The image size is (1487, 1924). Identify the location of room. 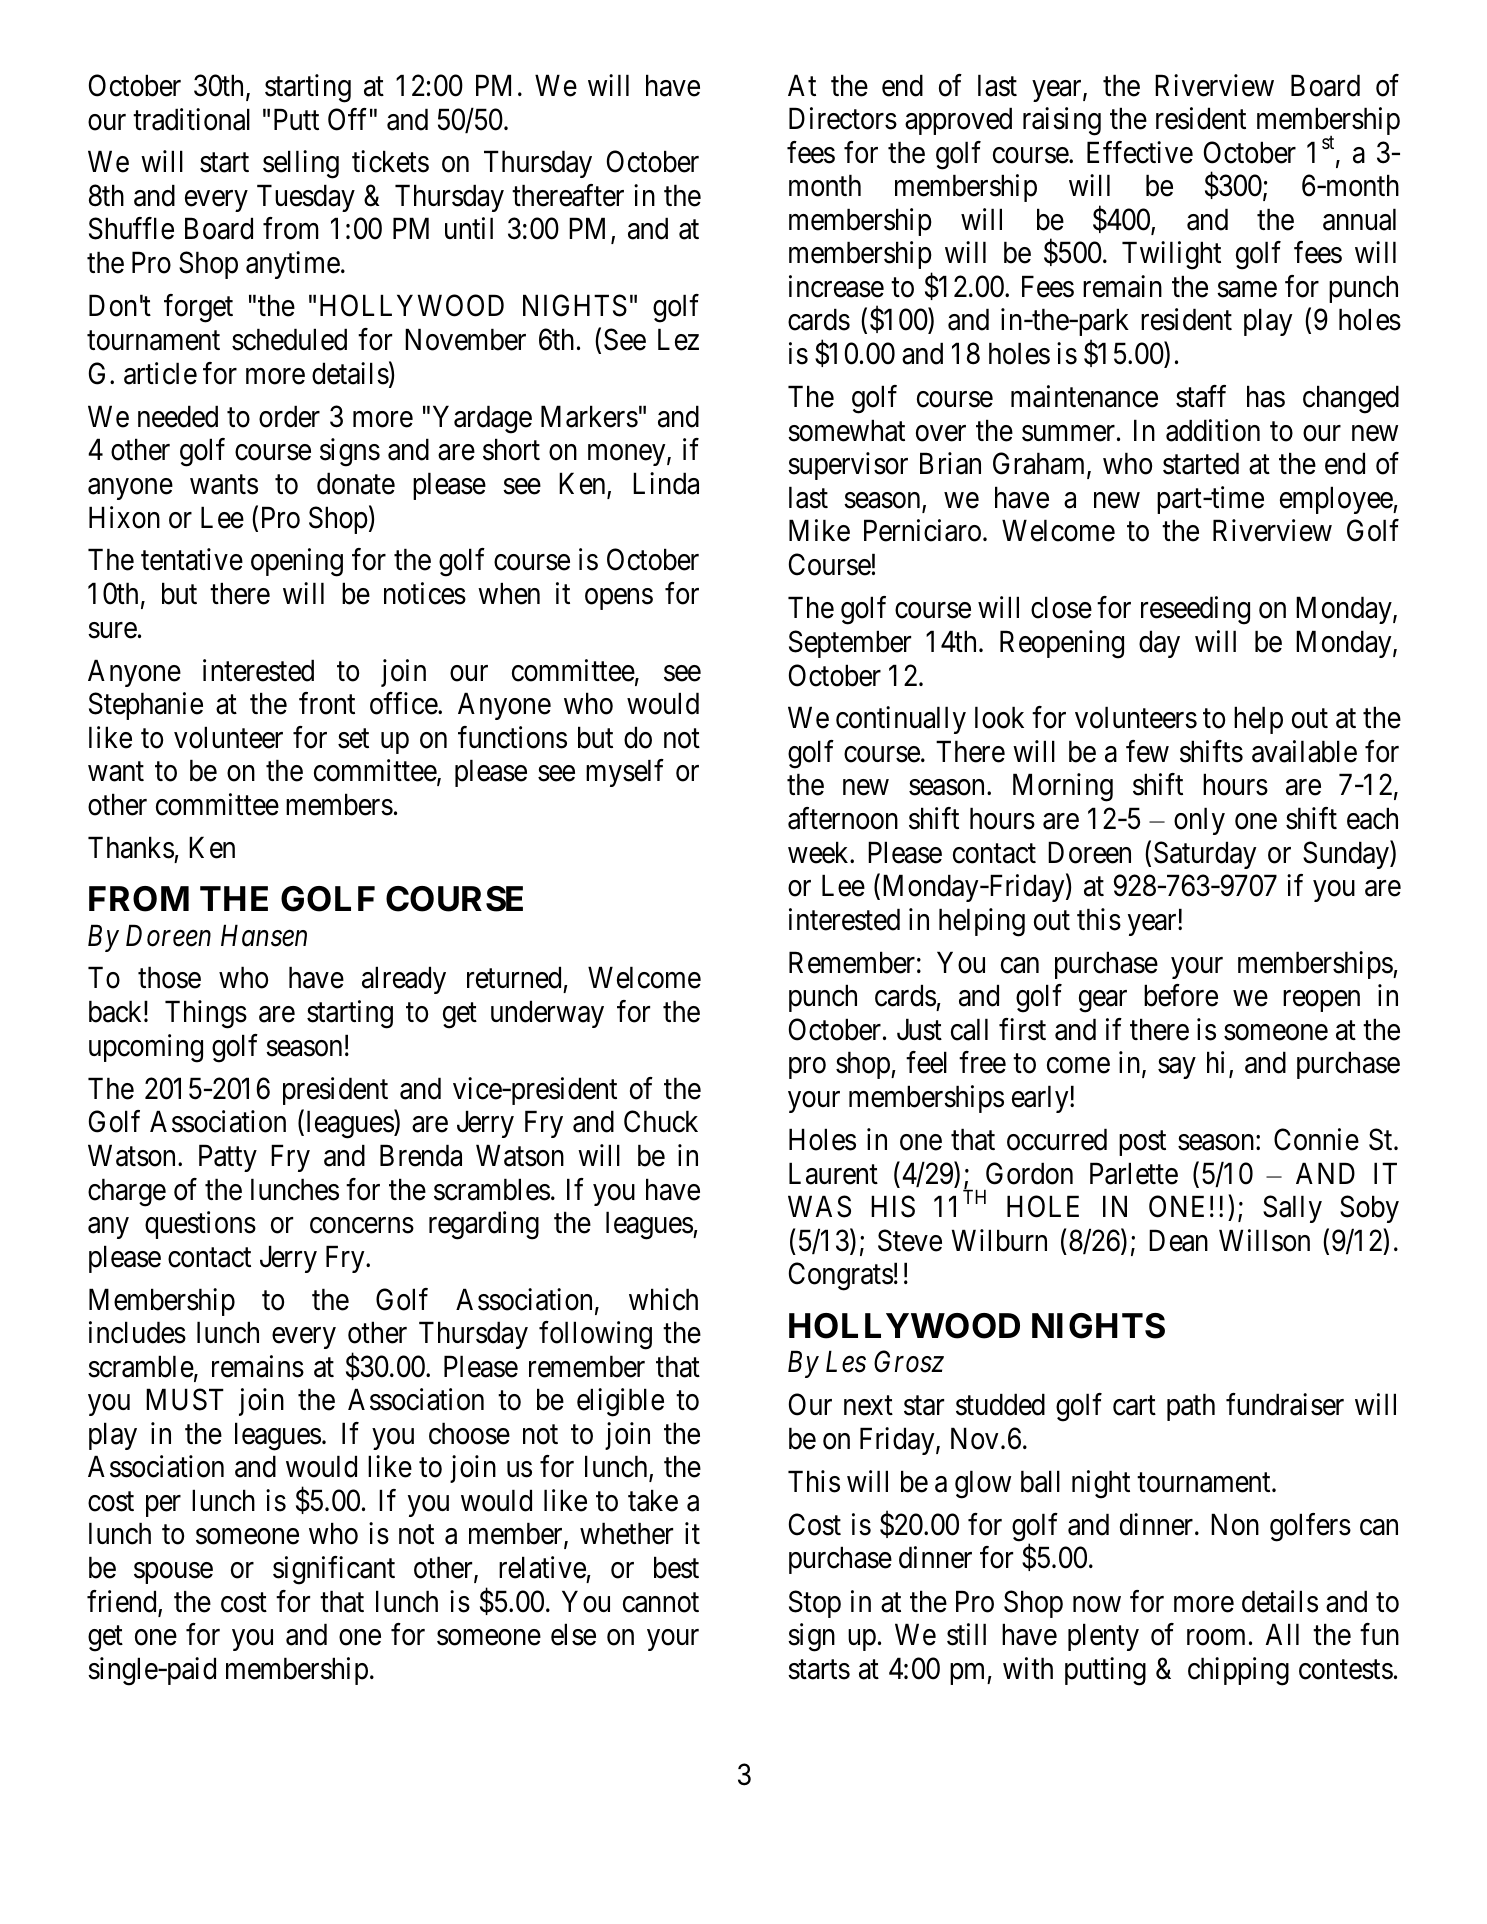
(1216, 1638).
